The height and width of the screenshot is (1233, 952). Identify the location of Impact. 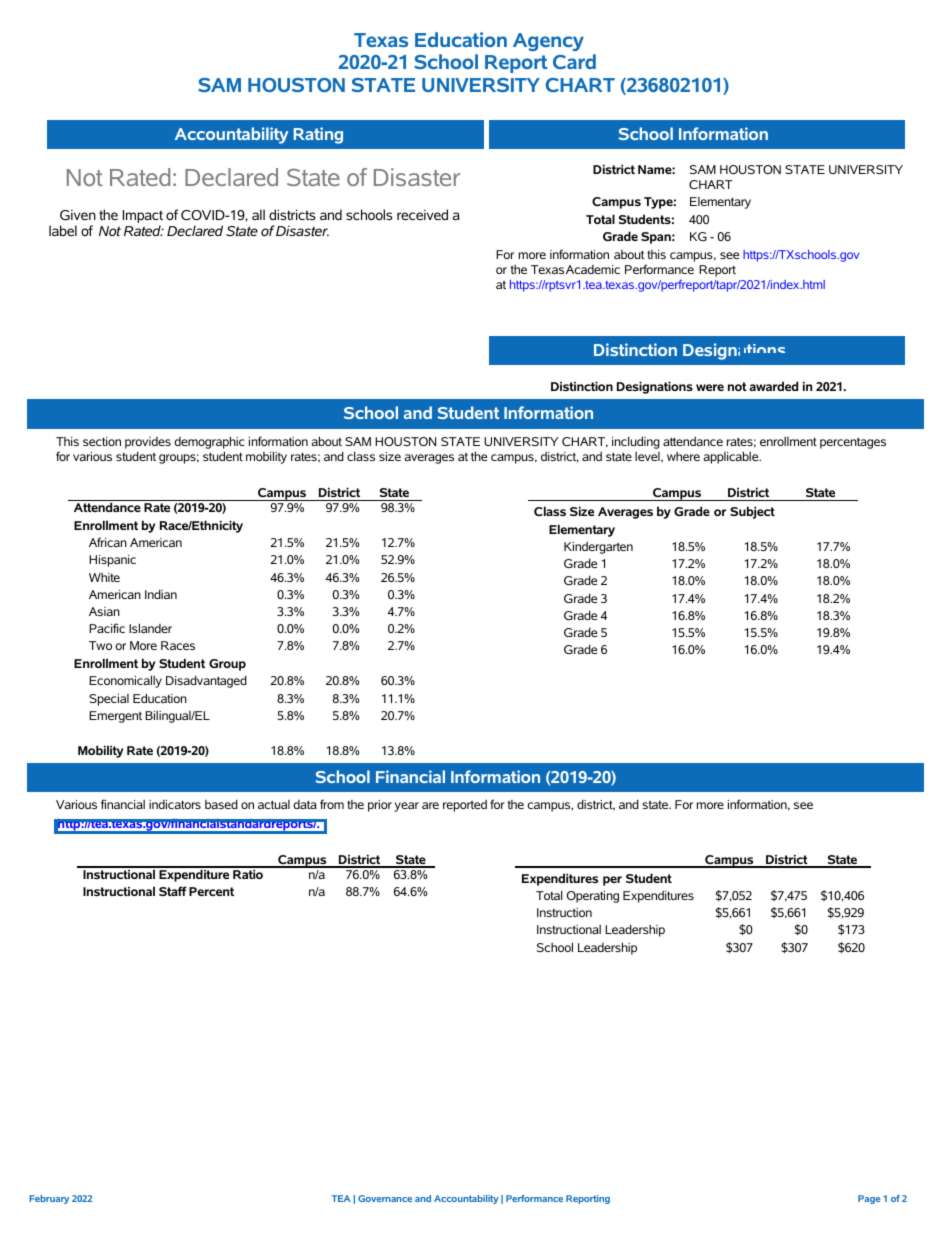
(143, 218).
